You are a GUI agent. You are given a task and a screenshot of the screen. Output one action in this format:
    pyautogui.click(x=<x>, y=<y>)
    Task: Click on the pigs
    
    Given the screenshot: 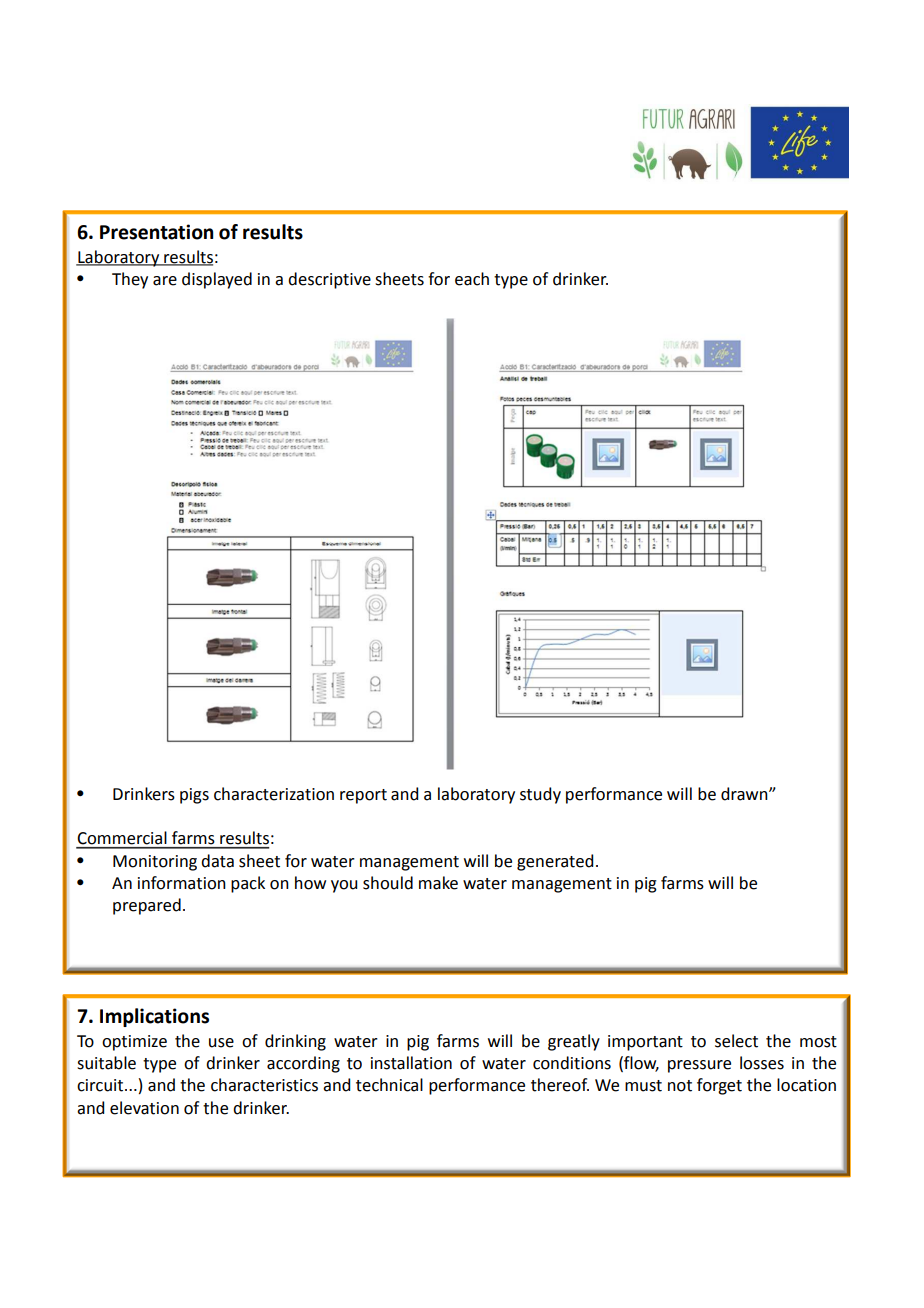 What is the action you would take?
    pyautogui.click(x=194, y=796)
